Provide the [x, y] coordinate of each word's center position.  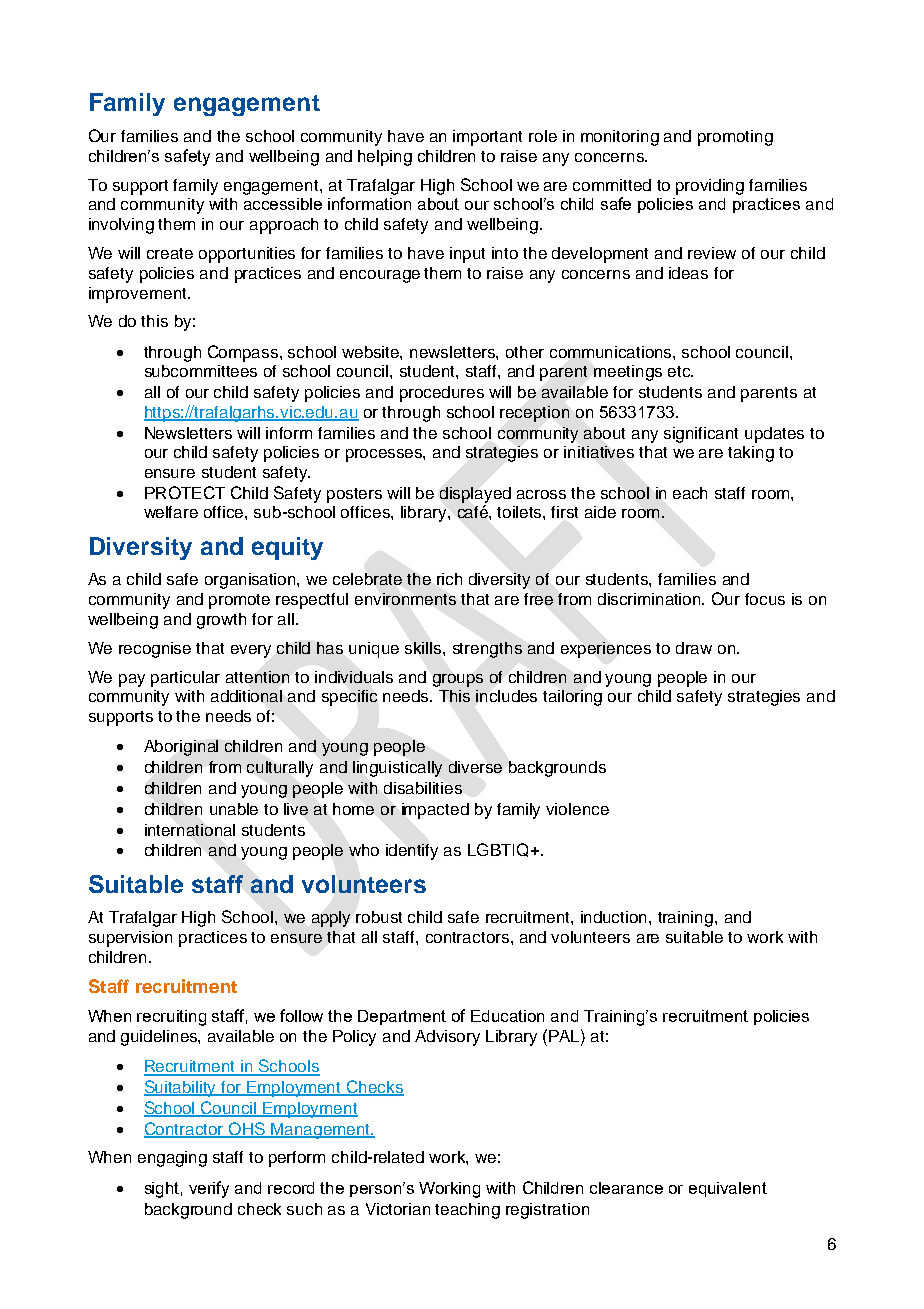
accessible [283, 204]
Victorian [398, 1209]
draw [694, 648]
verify [209, 1189]
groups [458, 680]
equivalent [728, 1189]
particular [185, 679]
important [487, 138]
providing [710, 187]
